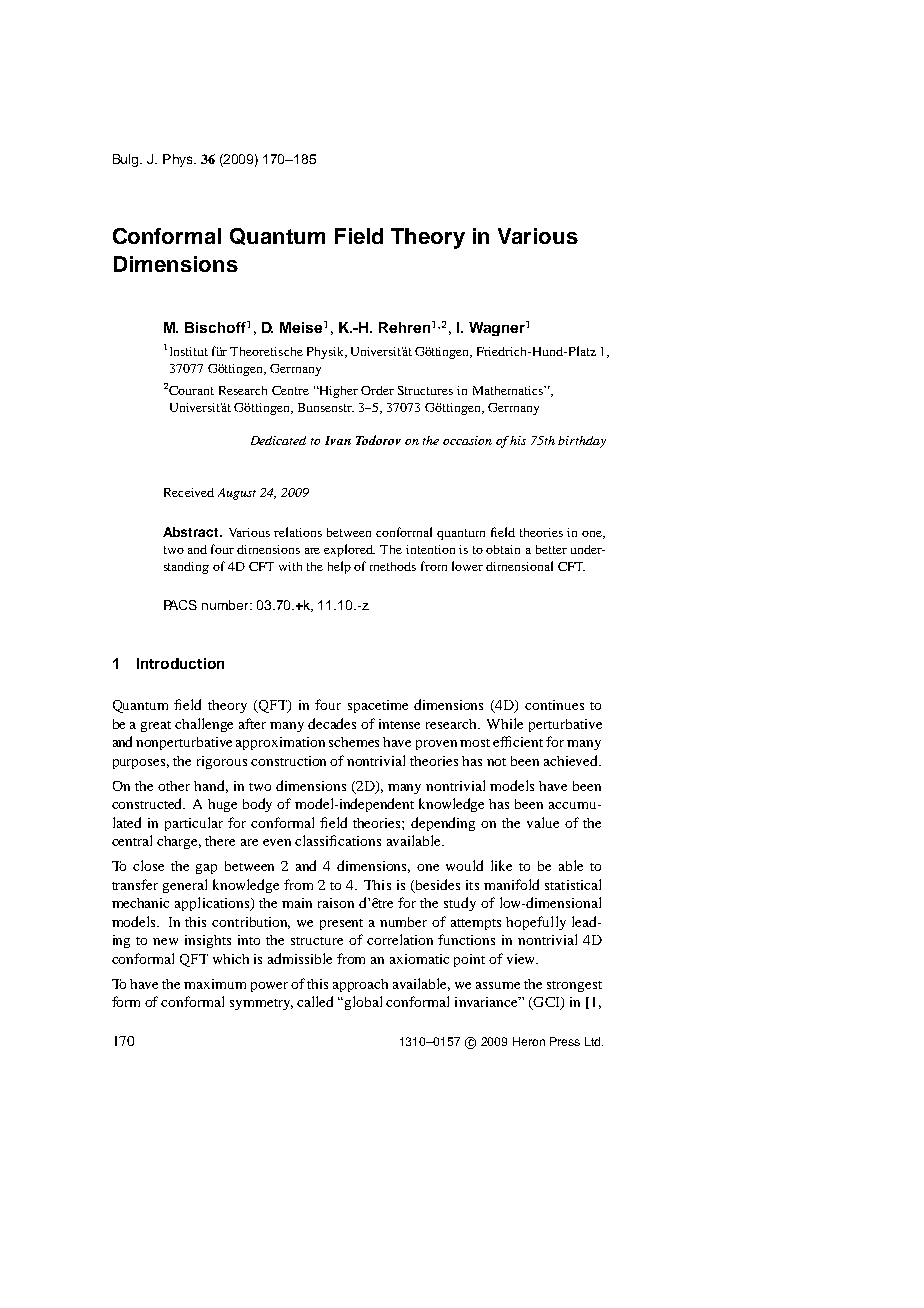  What do you see at coordinates (363, 1003) in the screenshot?
I see `global` at bounding box center [363, 1003].
